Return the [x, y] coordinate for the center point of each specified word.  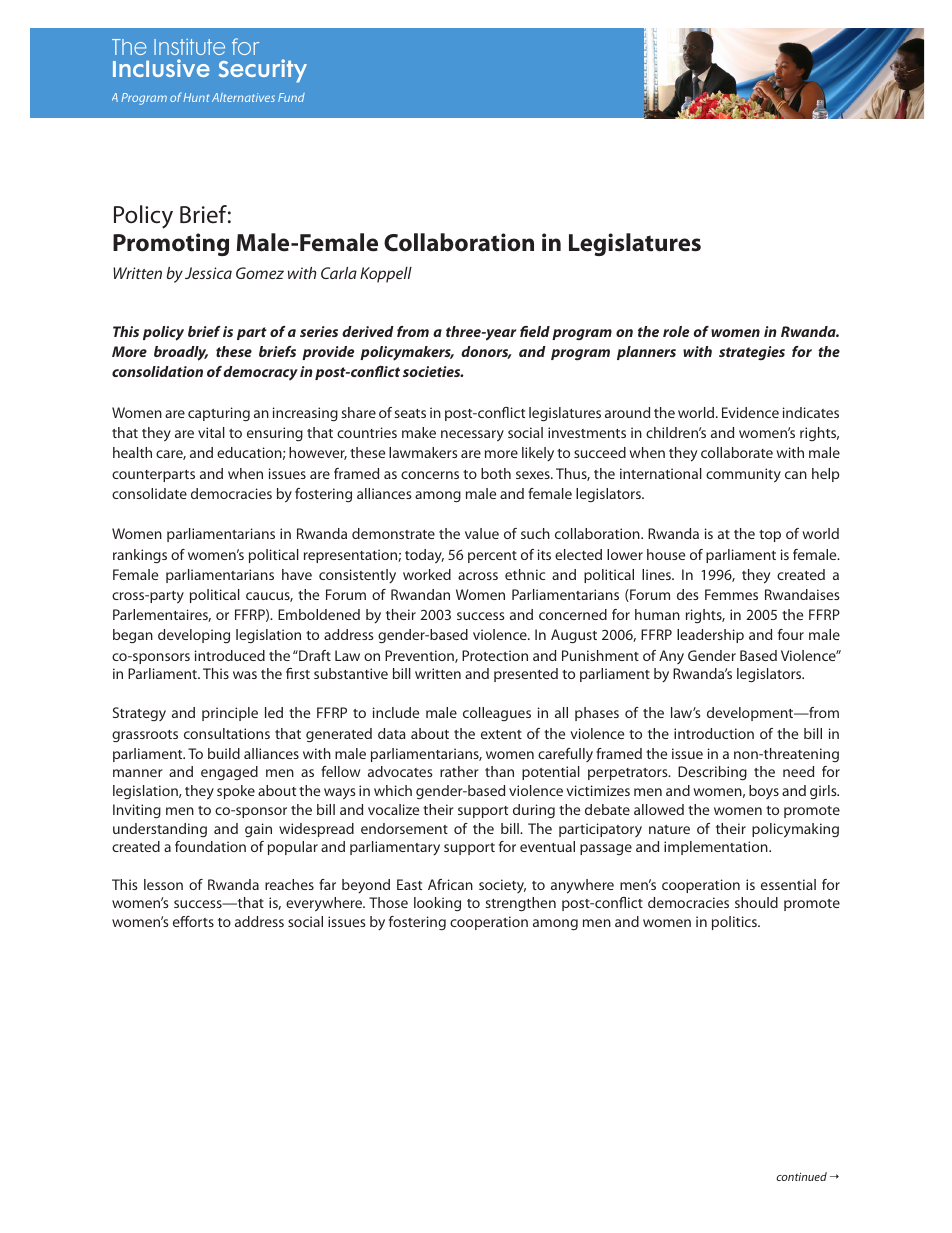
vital [211, 432]
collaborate [737, 452]
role [676, 331]
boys [764, 792]
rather [459, 771]
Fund [291, 97]
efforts [193, 921]
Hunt [196, 97]
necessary [472, 436]
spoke [236, 792]
